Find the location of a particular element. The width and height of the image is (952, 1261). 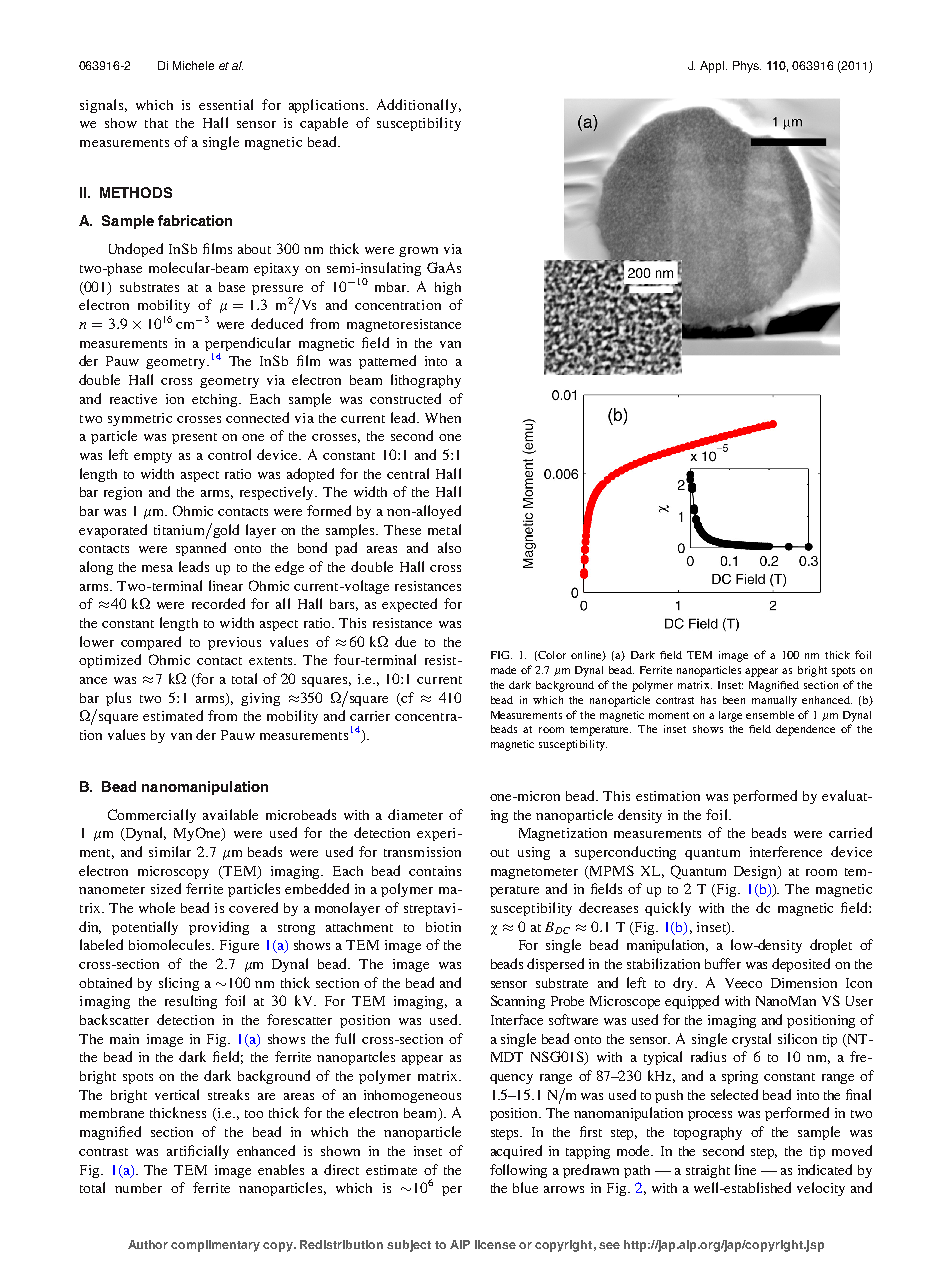

similar is located at coordinates (170, 851).
